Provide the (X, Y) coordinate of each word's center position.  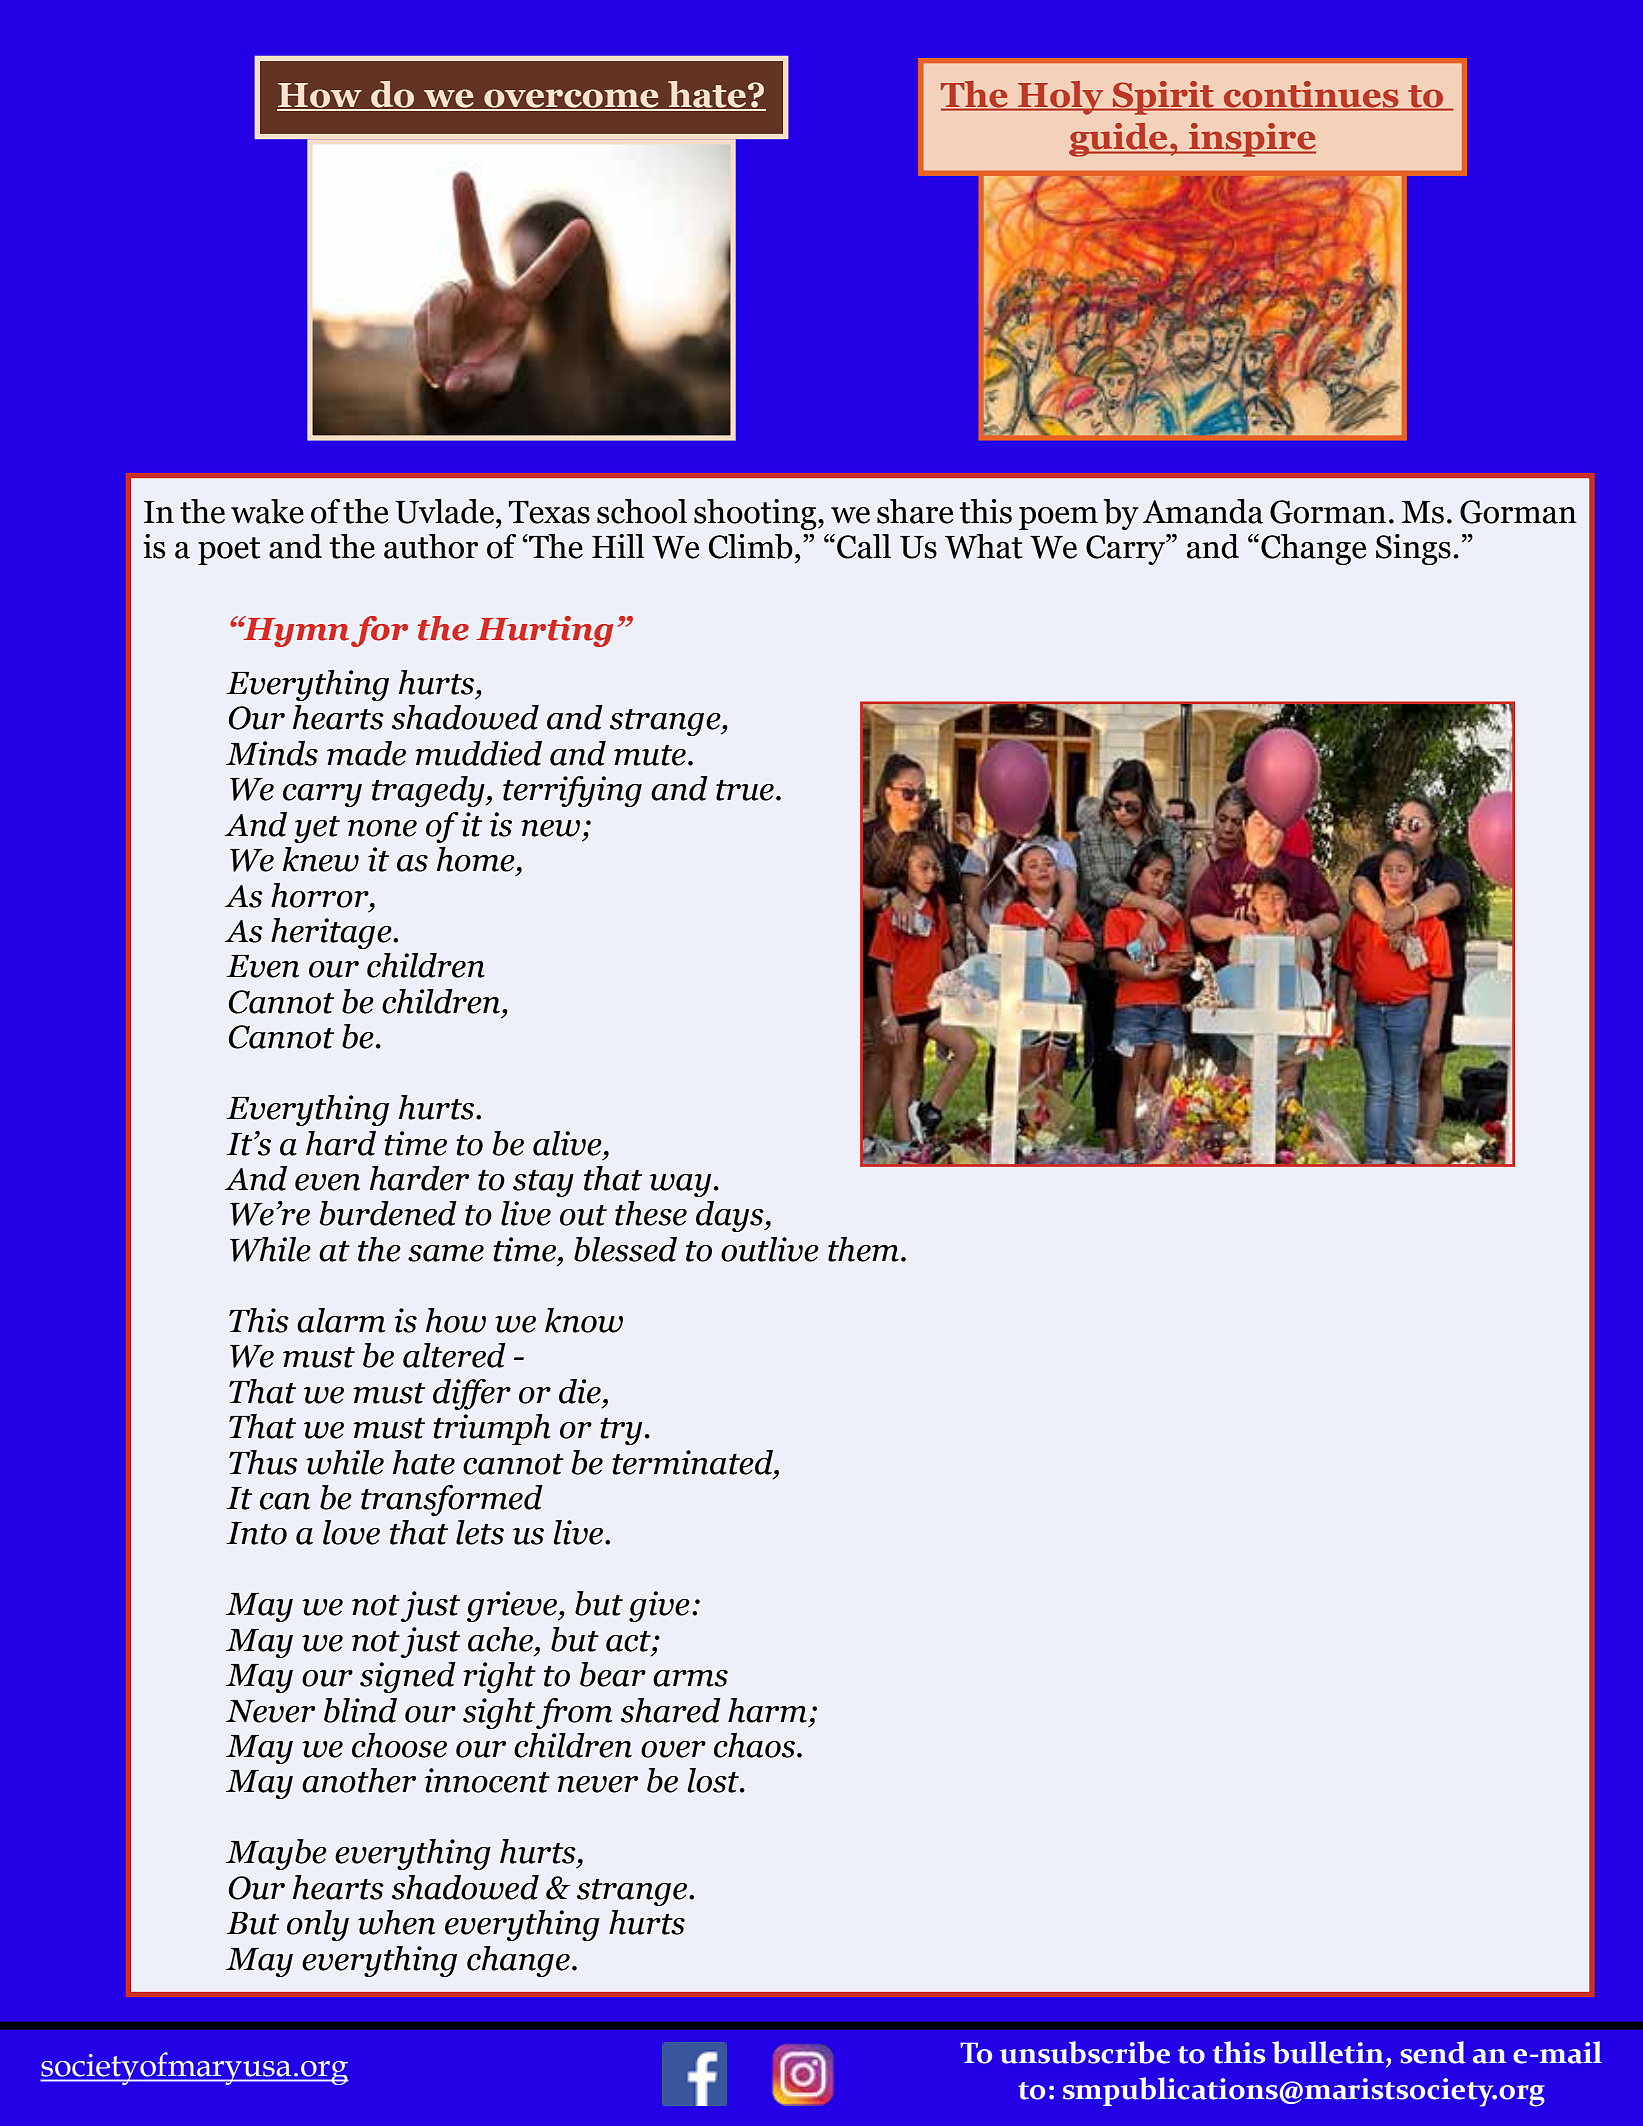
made (366, 753)
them (863, 1249)
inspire (1251, 140)
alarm (341, 1320)
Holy (1061, 98)
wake (267, 511)
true (745, 790)
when (396, 1922)
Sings (1413, 549)
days (731, 1216)
